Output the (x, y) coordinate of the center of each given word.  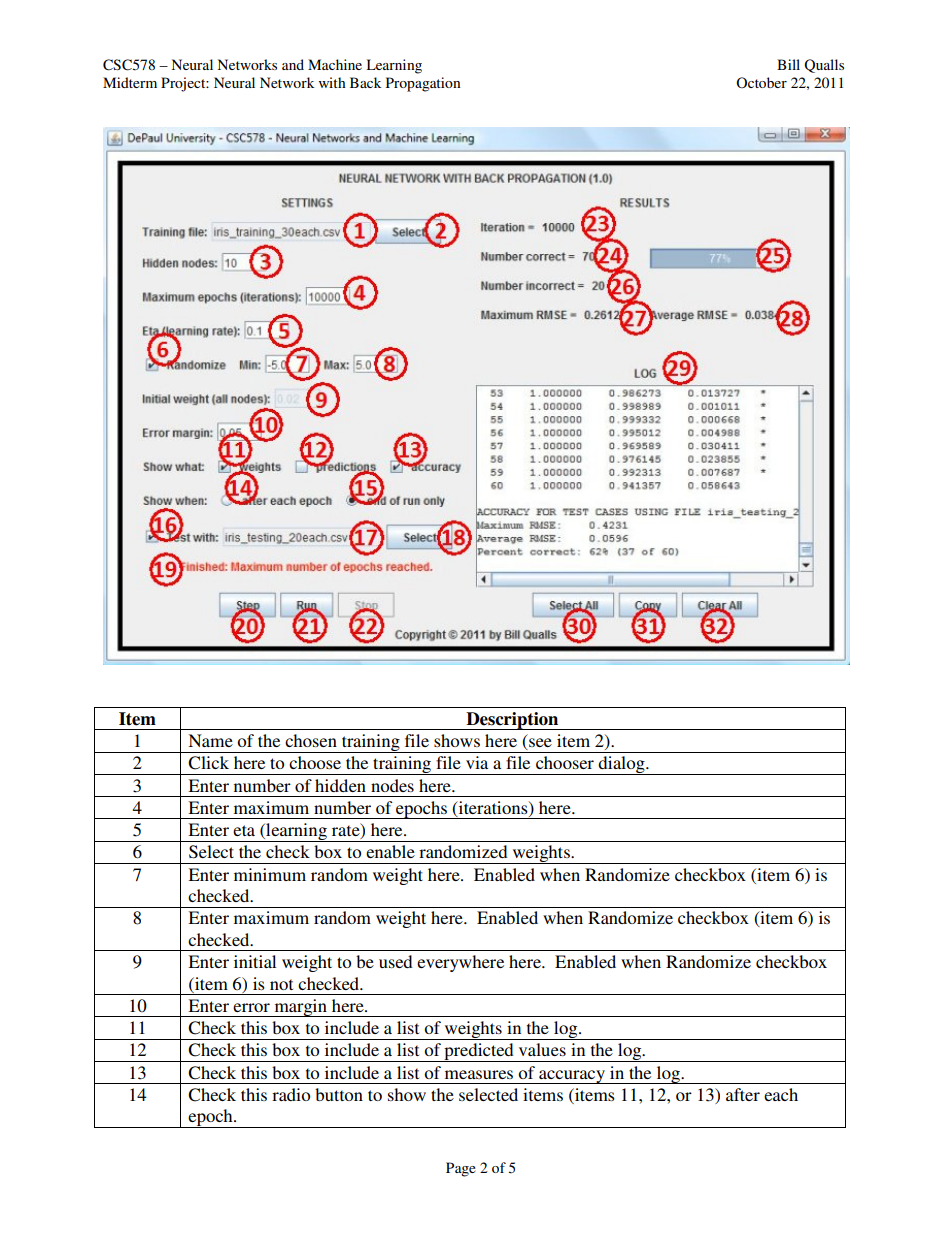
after (743, 1094)
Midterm (130, 82)
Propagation (423, 84)
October (761, 82)
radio (291, 1094)
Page (461, 1169)
